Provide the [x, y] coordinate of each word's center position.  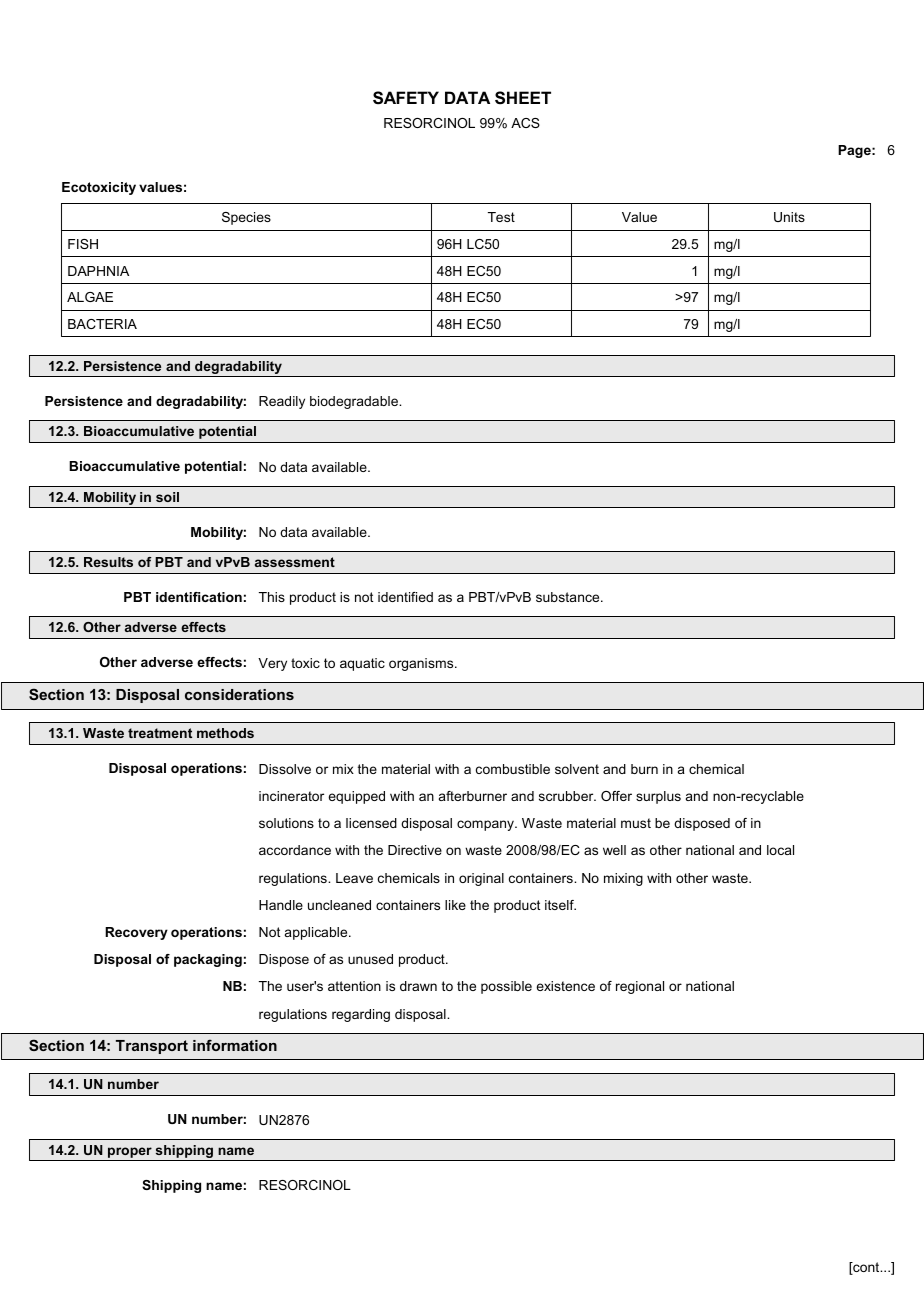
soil [167, 497]
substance [569, 597]
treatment [160, 733]
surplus [658, 797]
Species [246, 218]
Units [789, 217]
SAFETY [406, 98]
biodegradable [355, 402]
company [486, 825]
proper [130, 1152]
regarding [361, 1015]
